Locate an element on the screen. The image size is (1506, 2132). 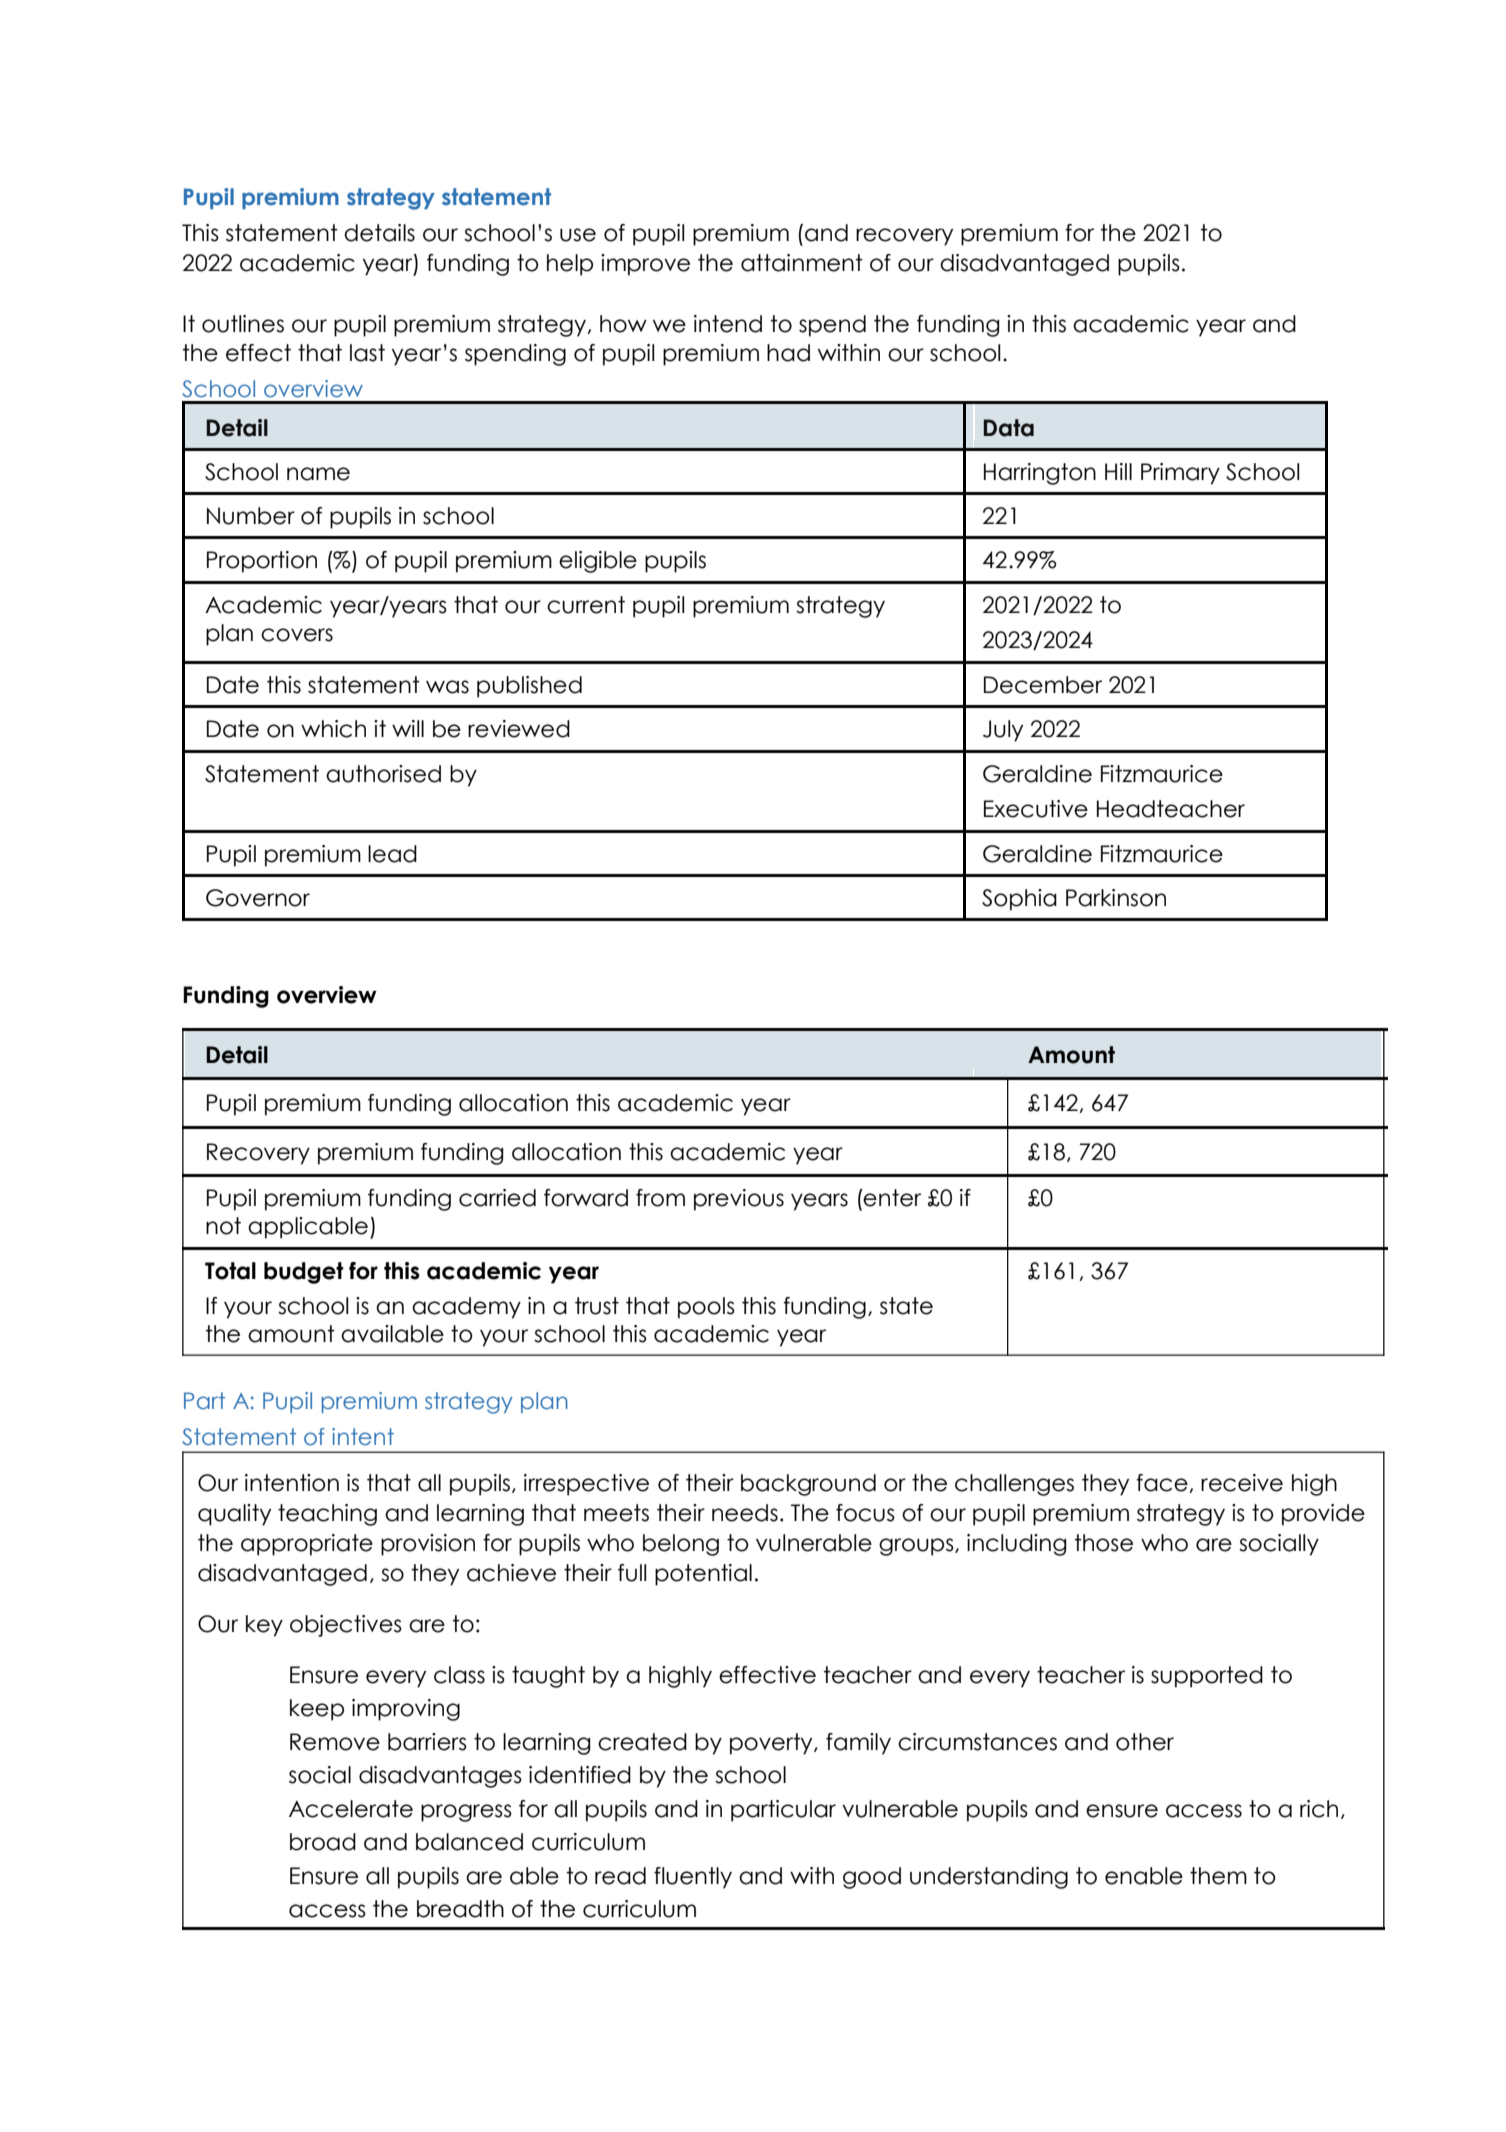
Parkinson is located at coordinates (1116, 898).
